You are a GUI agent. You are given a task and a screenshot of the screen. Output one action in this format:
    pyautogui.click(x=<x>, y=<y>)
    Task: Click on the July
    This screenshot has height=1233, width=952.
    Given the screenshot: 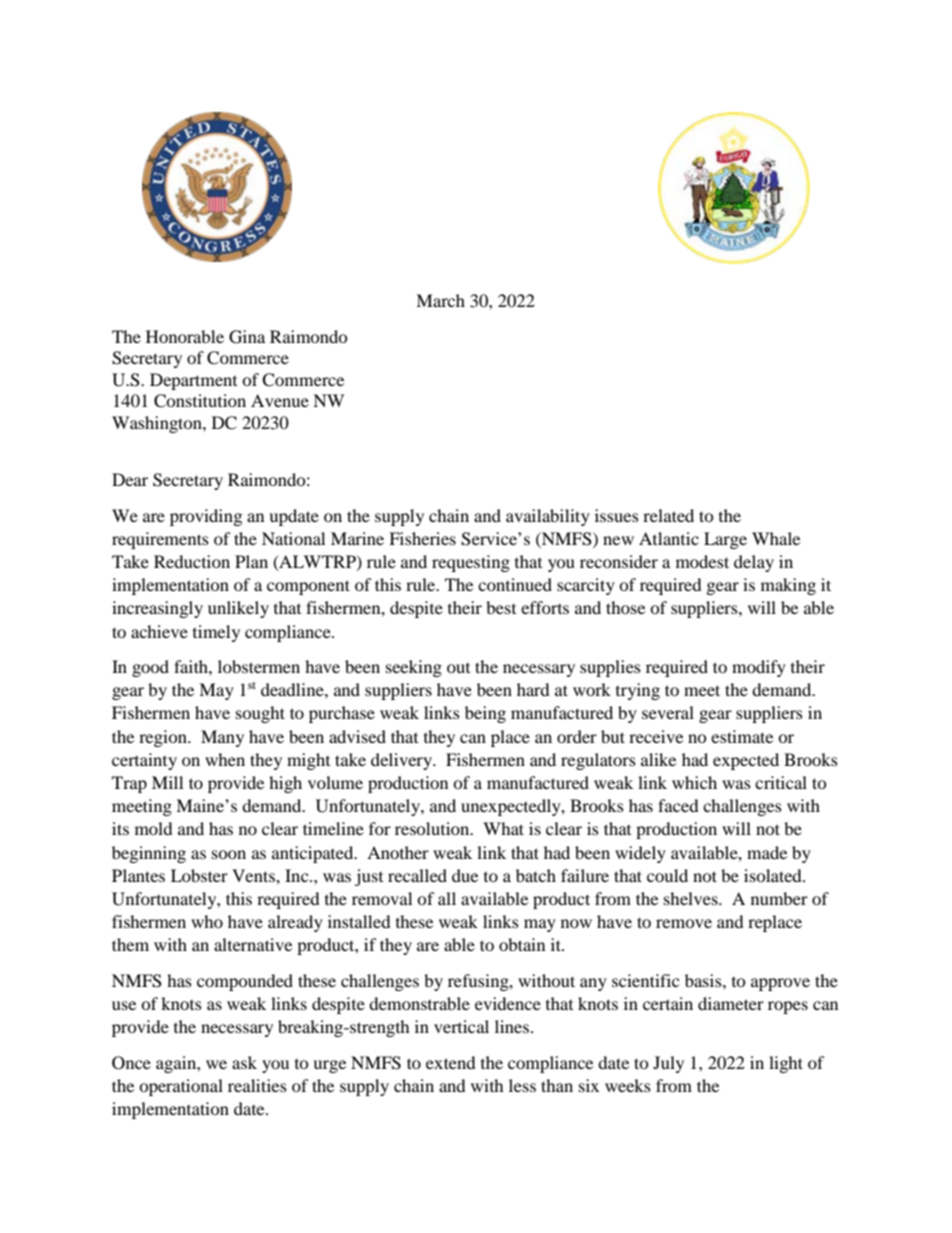 What is the action you would take?
    pyautogui.click(x=668, y=1064)
